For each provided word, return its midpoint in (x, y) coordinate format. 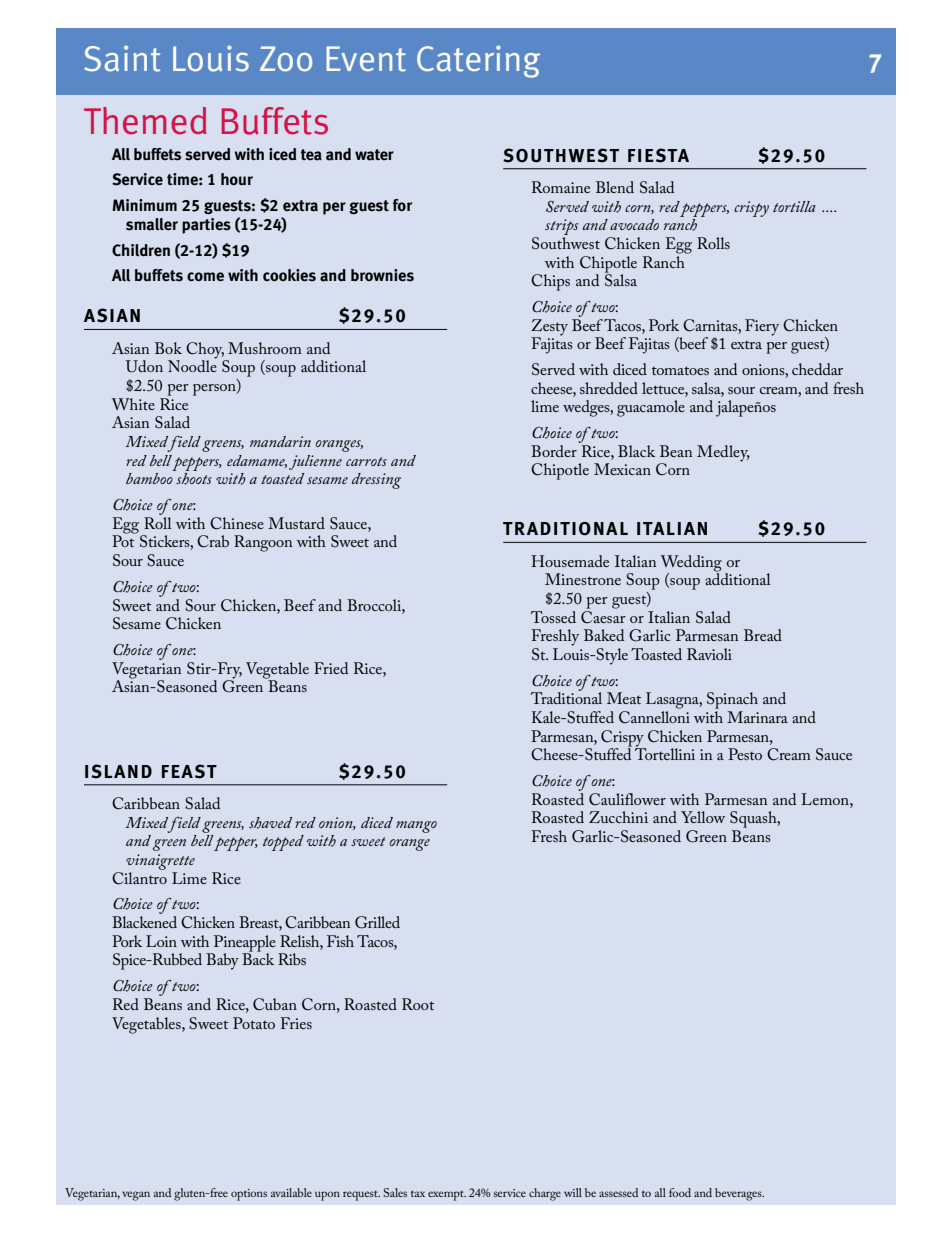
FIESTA (658, 155)
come (205, 277)
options (249, 1195)
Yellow (703, 817)
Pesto (745, 754)
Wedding (691, 563)
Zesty (549, 328)
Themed (145, 121)
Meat (624, 698)
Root (418, 1004)
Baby (222, 961)
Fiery (762, 327)
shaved (270, 823)
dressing (376, 481)
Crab (213, 541)
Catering (478, 61)
